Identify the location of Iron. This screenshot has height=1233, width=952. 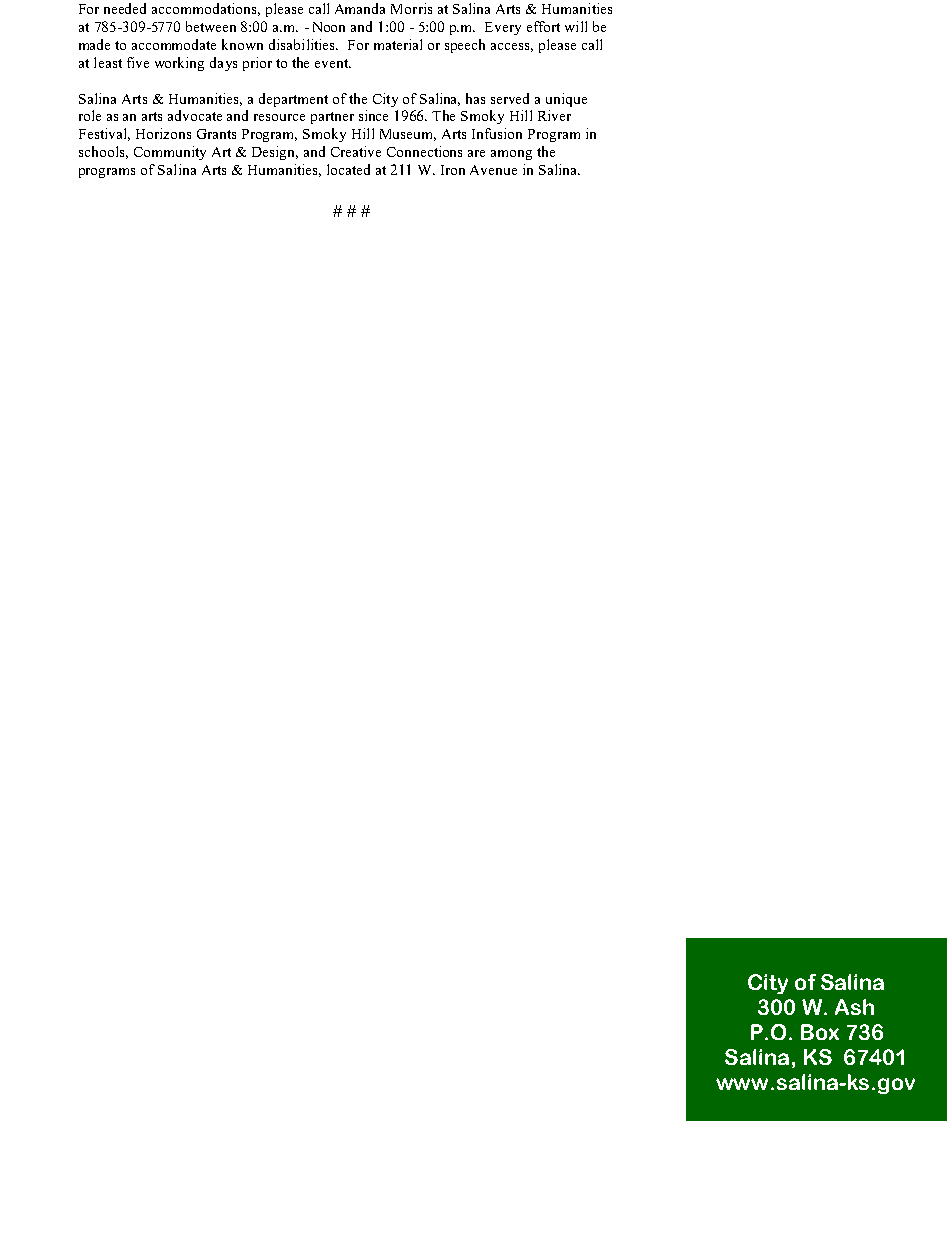
(453, 170).
